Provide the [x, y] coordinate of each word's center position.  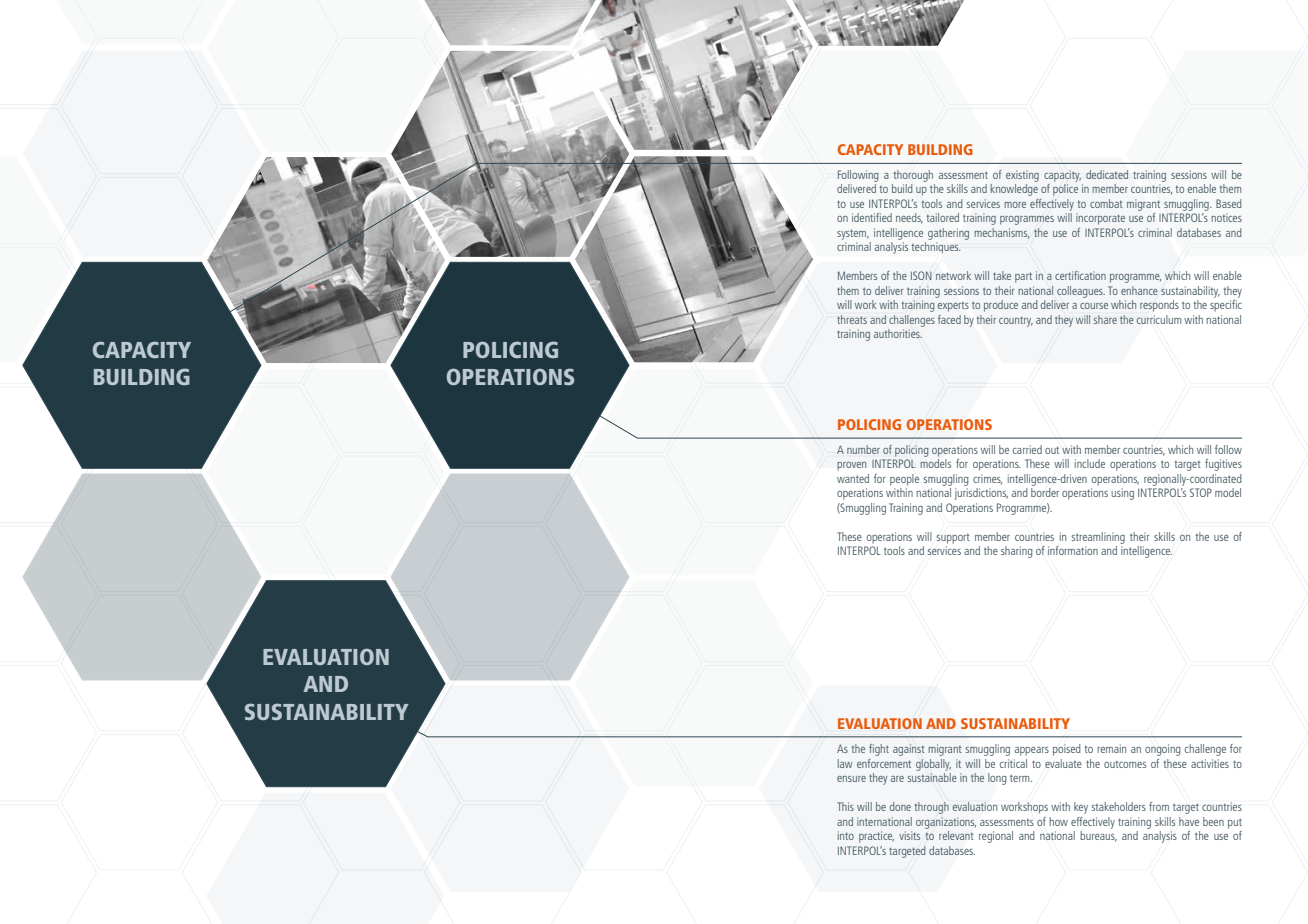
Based [1229, 203]
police [1065, 190]
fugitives [1223, 465]
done [900, 806]
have [1189, 821]
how [1058, 821]
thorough [913, 176]
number [863, 449]
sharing [1017, 552]
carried [1027, 449]
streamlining [1098, 538]
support [953, 539]
